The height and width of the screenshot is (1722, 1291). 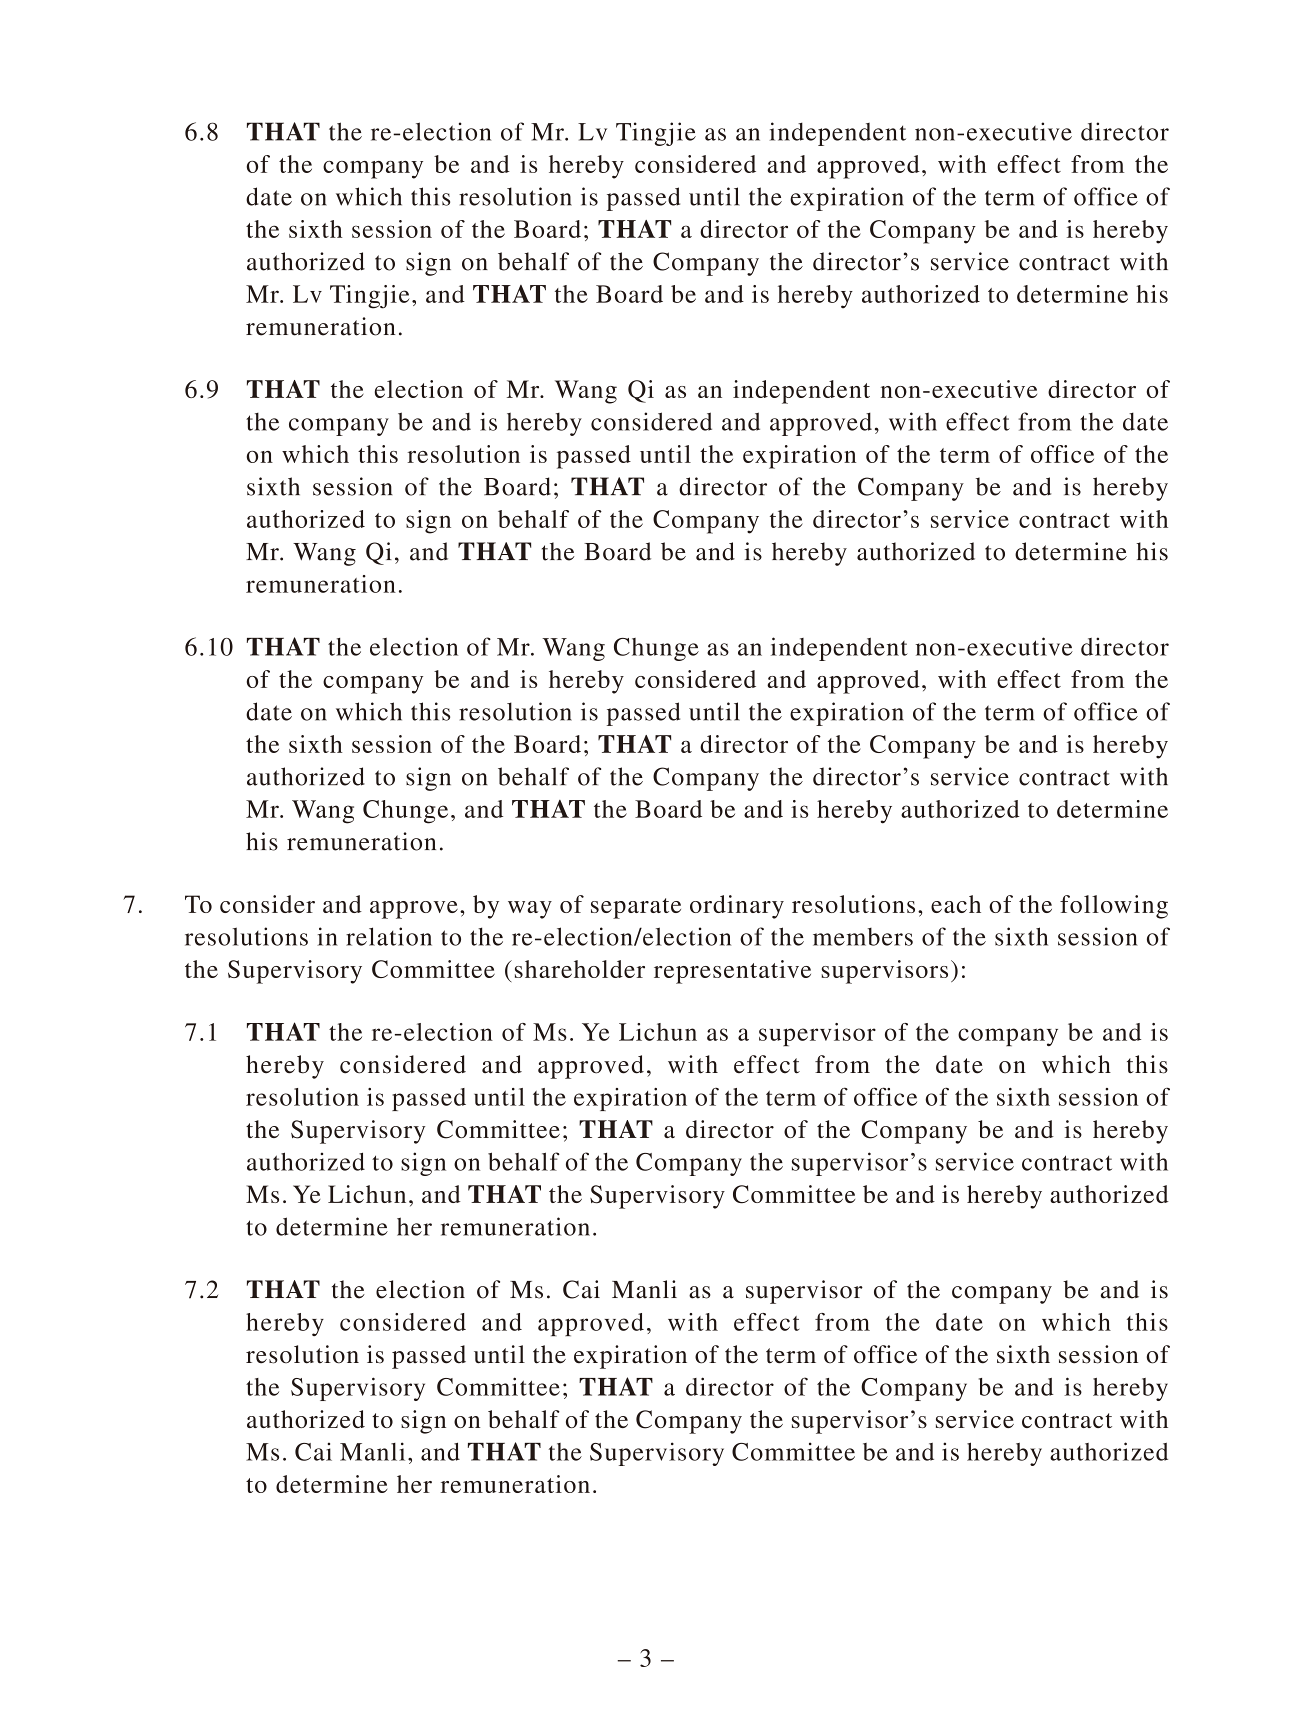 I want to click on following, so click(x=1114, y=907).
